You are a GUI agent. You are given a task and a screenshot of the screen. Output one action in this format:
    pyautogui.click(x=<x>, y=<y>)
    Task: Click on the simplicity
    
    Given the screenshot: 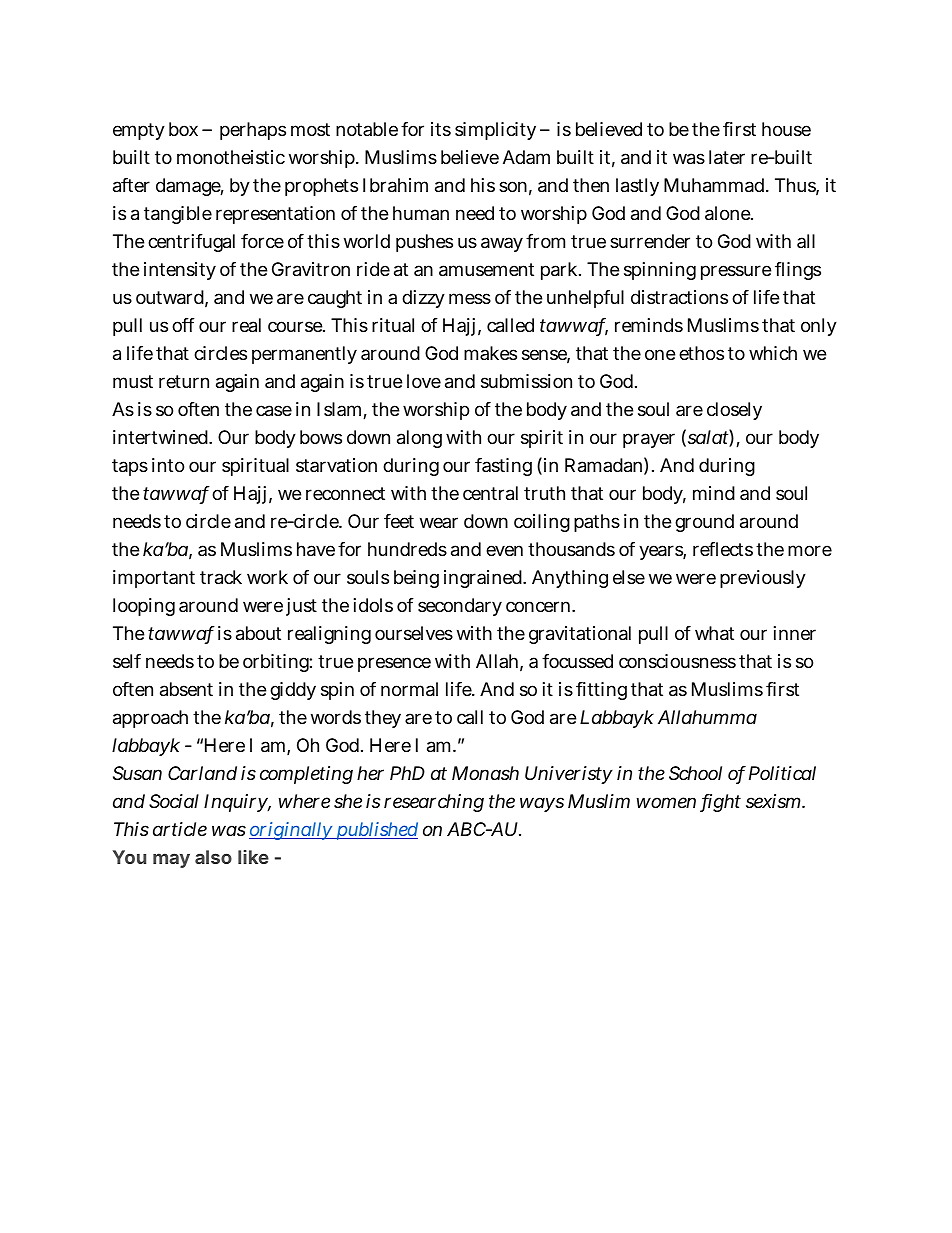 What is the action you would take?
    pyautogui.click(x=495, y=131)
